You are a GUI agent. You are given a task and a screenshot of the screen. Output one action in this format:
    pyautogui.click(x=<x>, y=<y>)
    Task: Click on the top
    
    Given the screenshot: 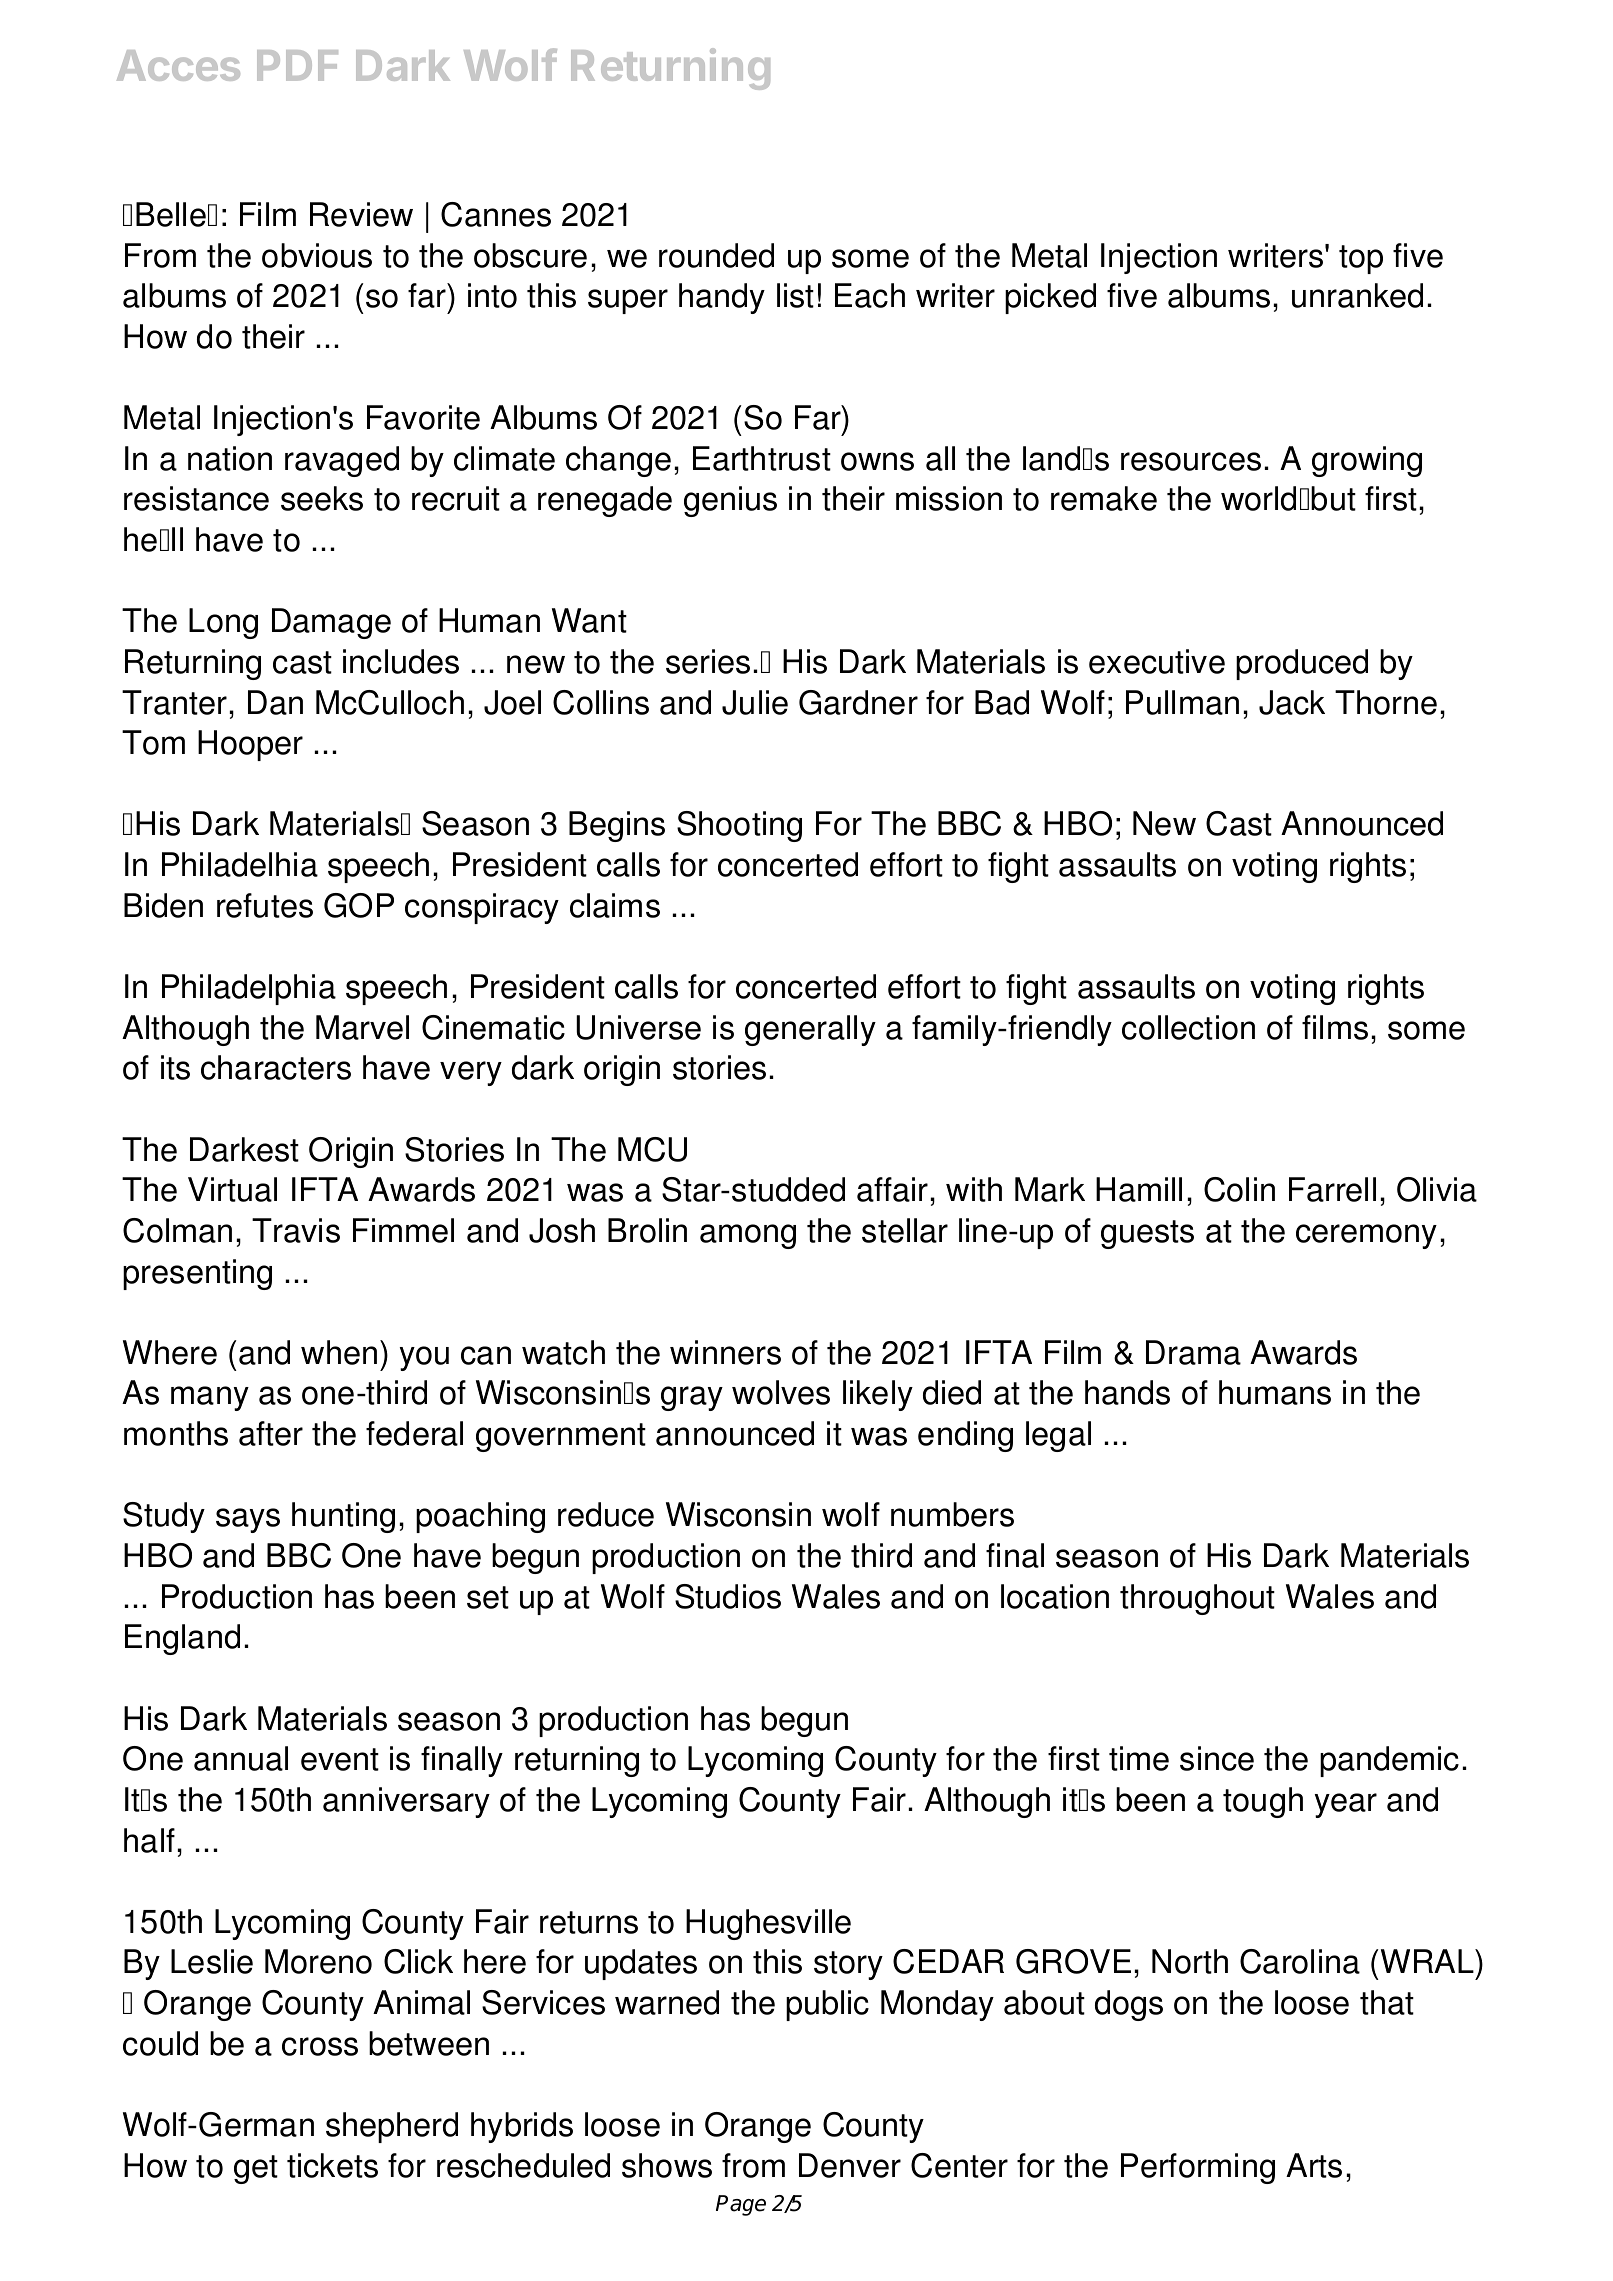 What is the action you would take?
    pyautogui.click(x=1361, y=259)
